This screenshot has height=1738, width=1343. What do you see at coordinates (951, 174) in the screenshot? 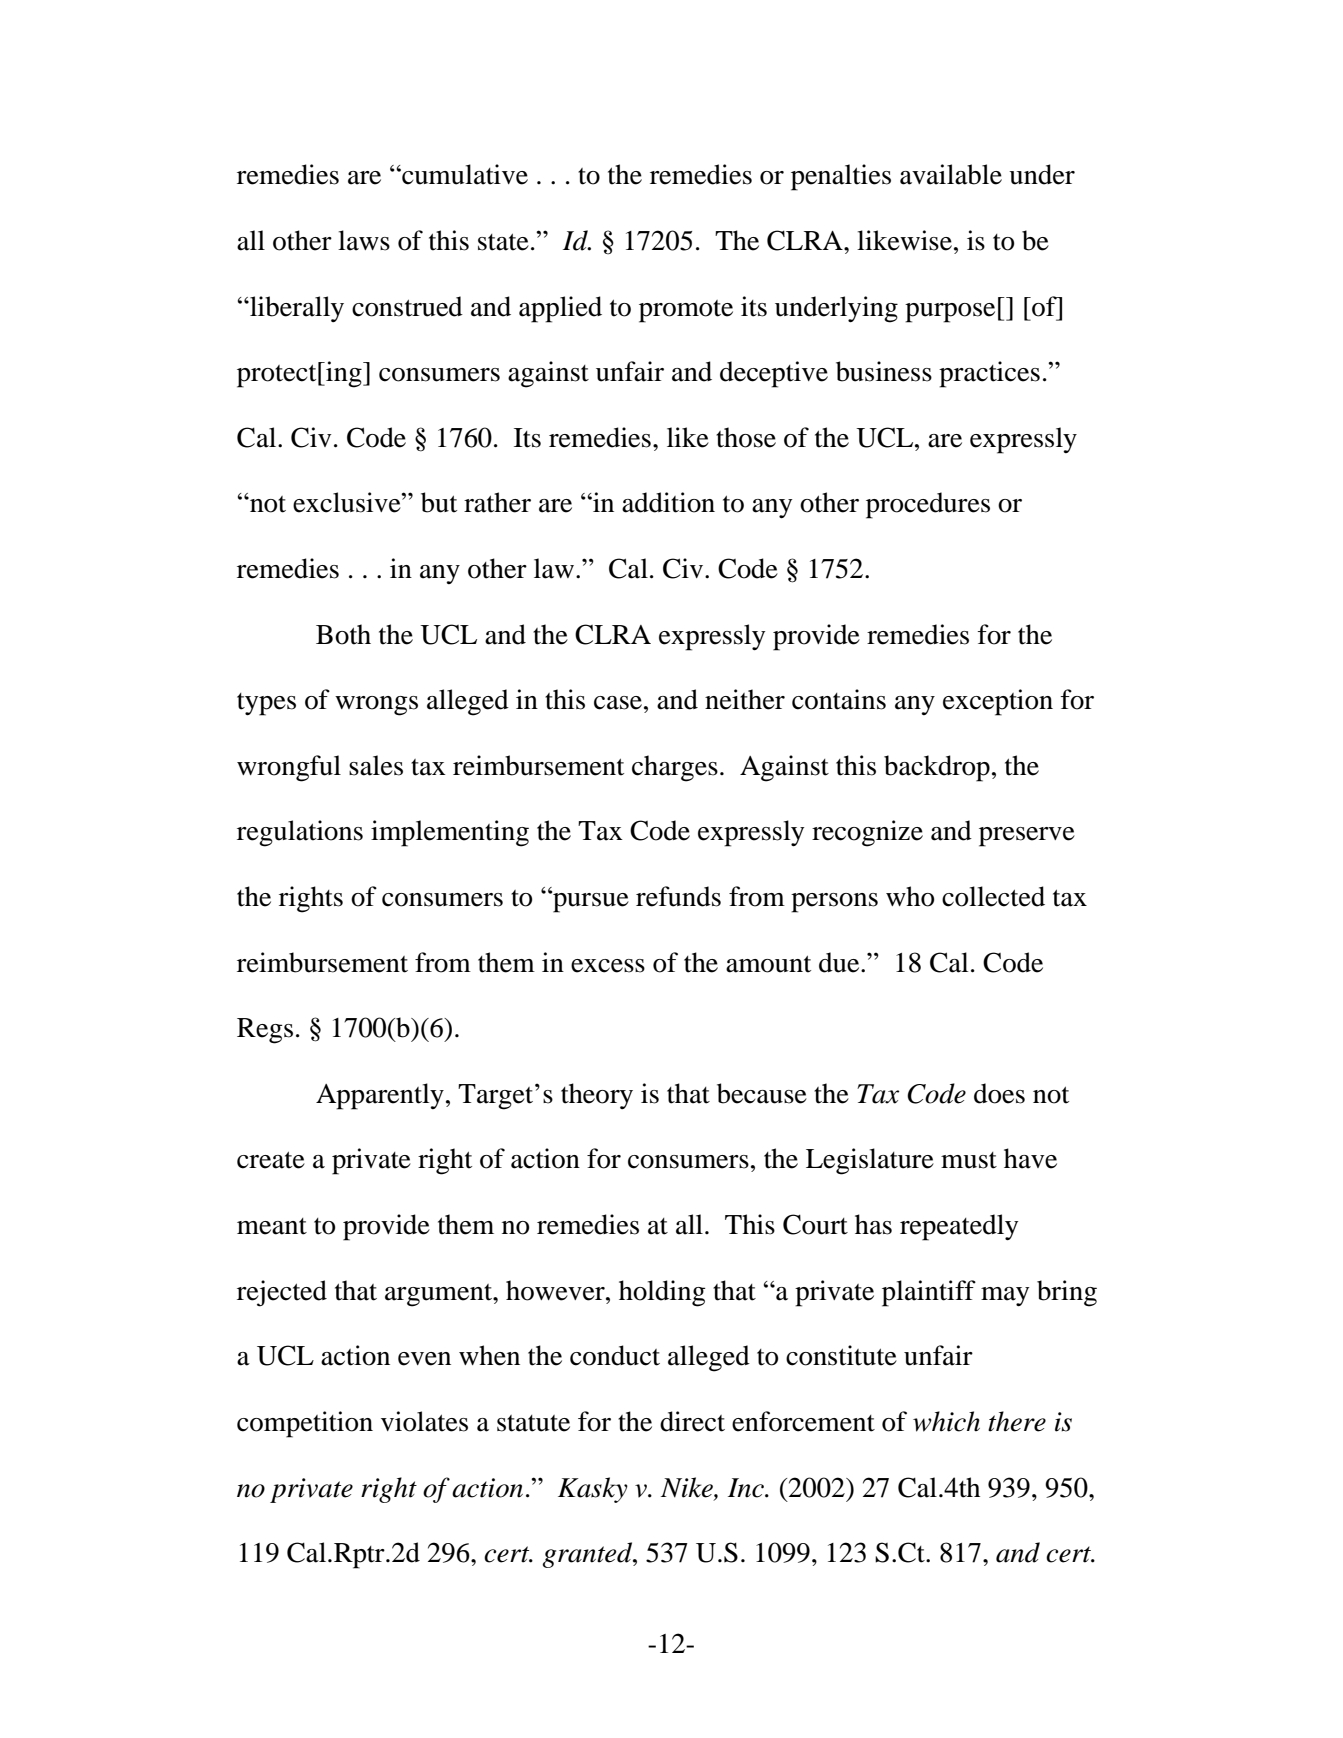
I see `available` at bounding box center [951, 174].
